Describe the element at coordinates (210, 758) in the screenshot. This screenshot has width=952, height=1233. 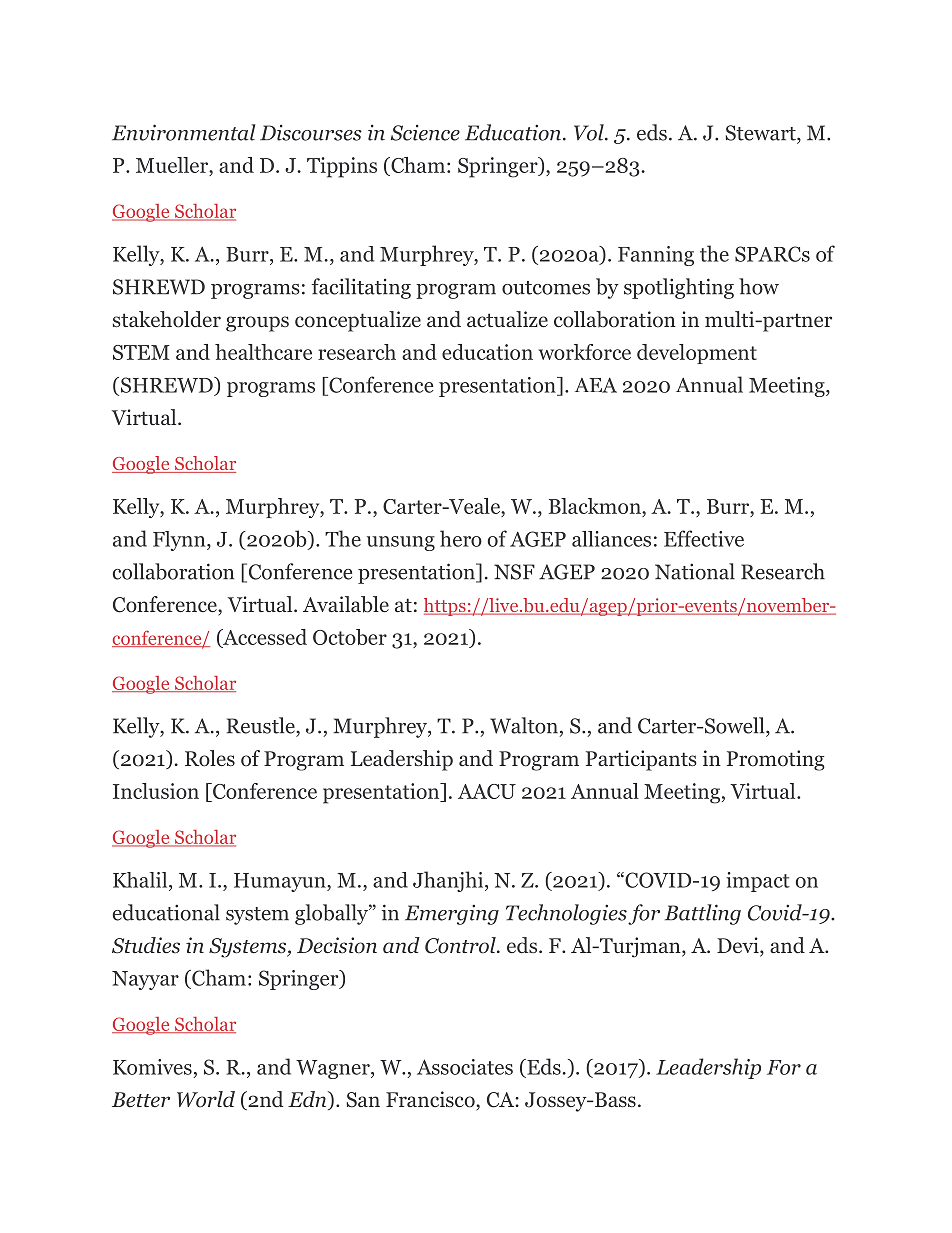
I see `Roles` at that location.
